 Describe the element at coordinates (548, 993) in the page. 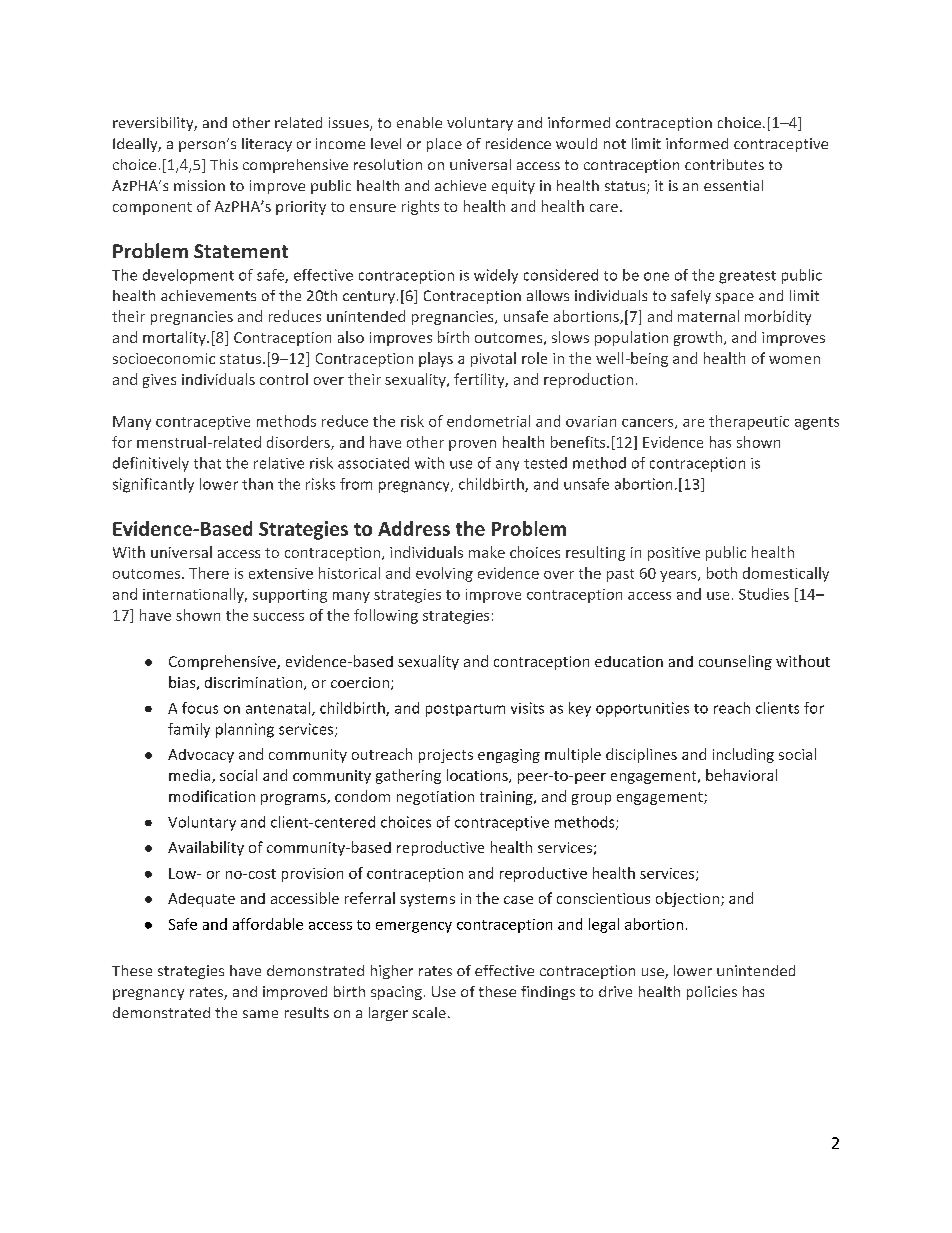

I see `findings` at that location.
